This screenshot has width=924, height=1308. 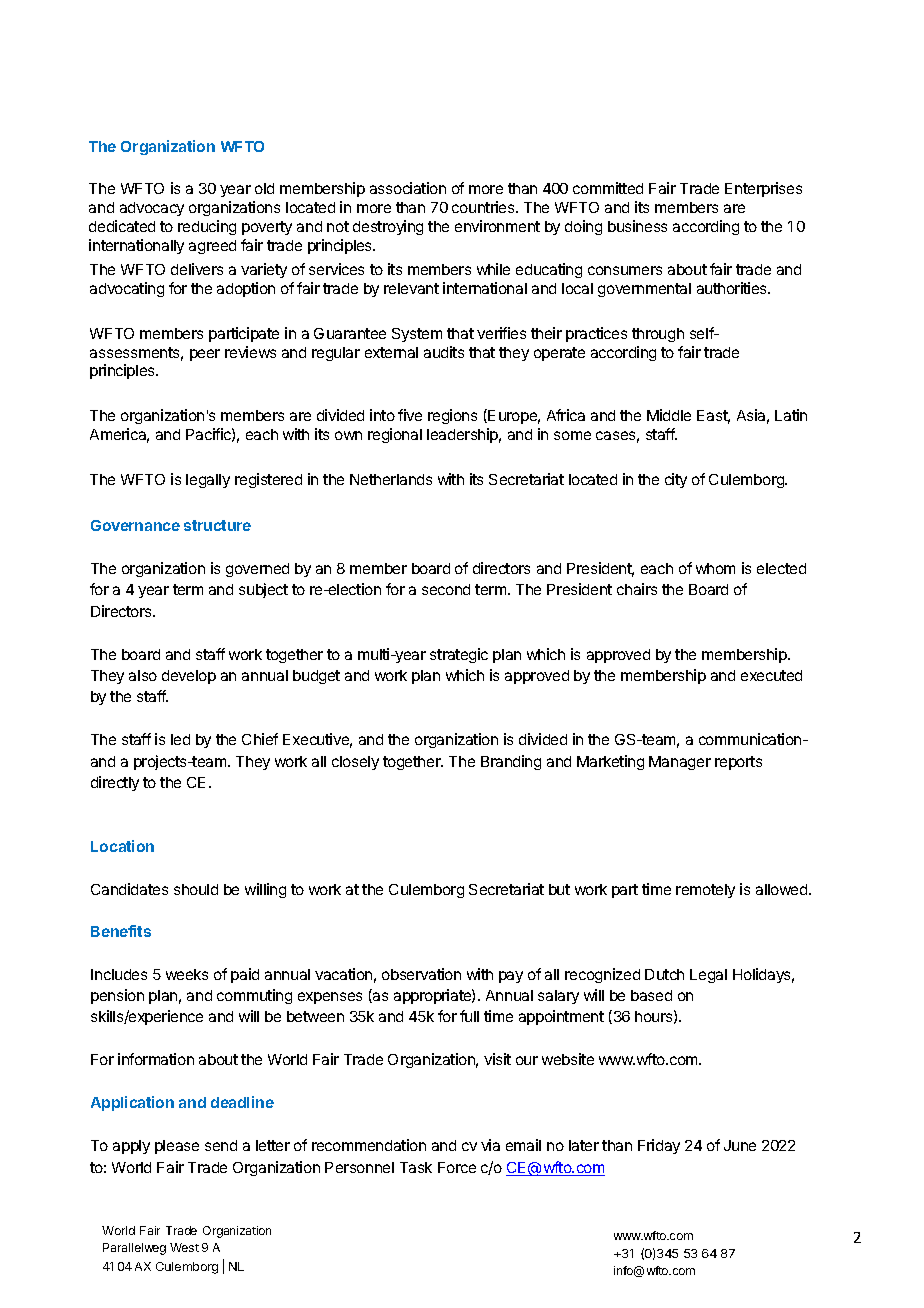 What do you see at coordinates (763, 189) in the screenshot?
I see `Enterprises` at bounding box center [763, 189].
